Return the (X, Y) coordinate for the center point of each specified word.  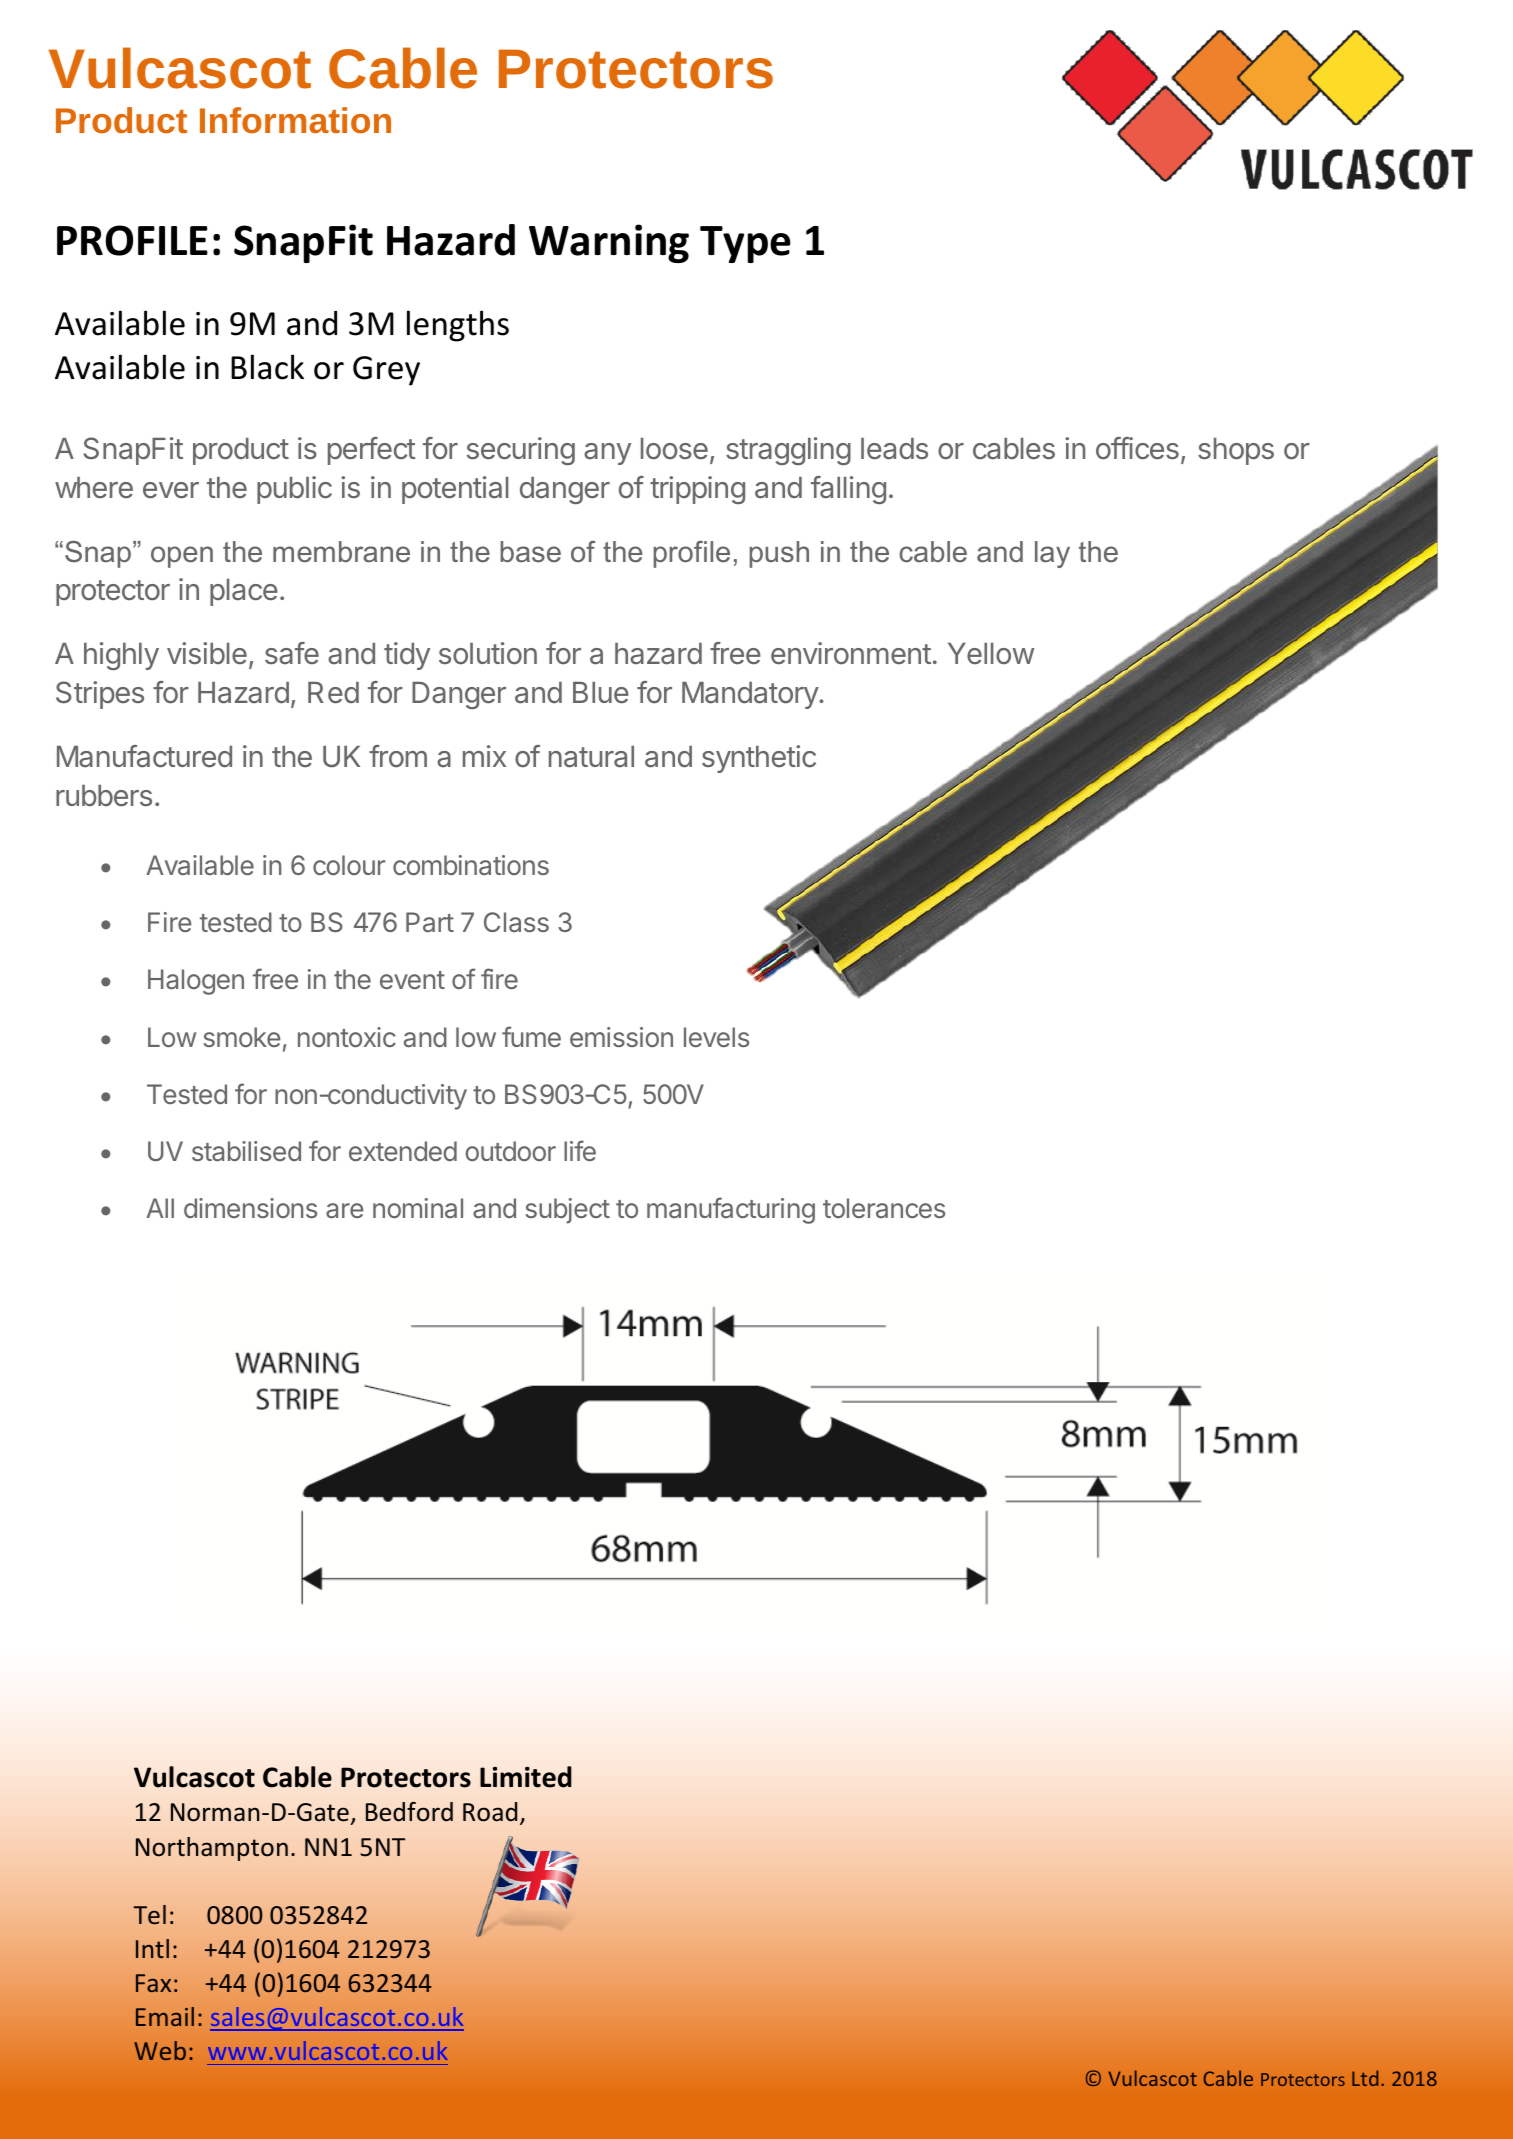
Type (745, 244)
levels (716, 1037)
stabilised (246, 1151)
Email (165, 2016)
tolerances (884, 1208)
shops (1236, 451)
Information (295, 120)
